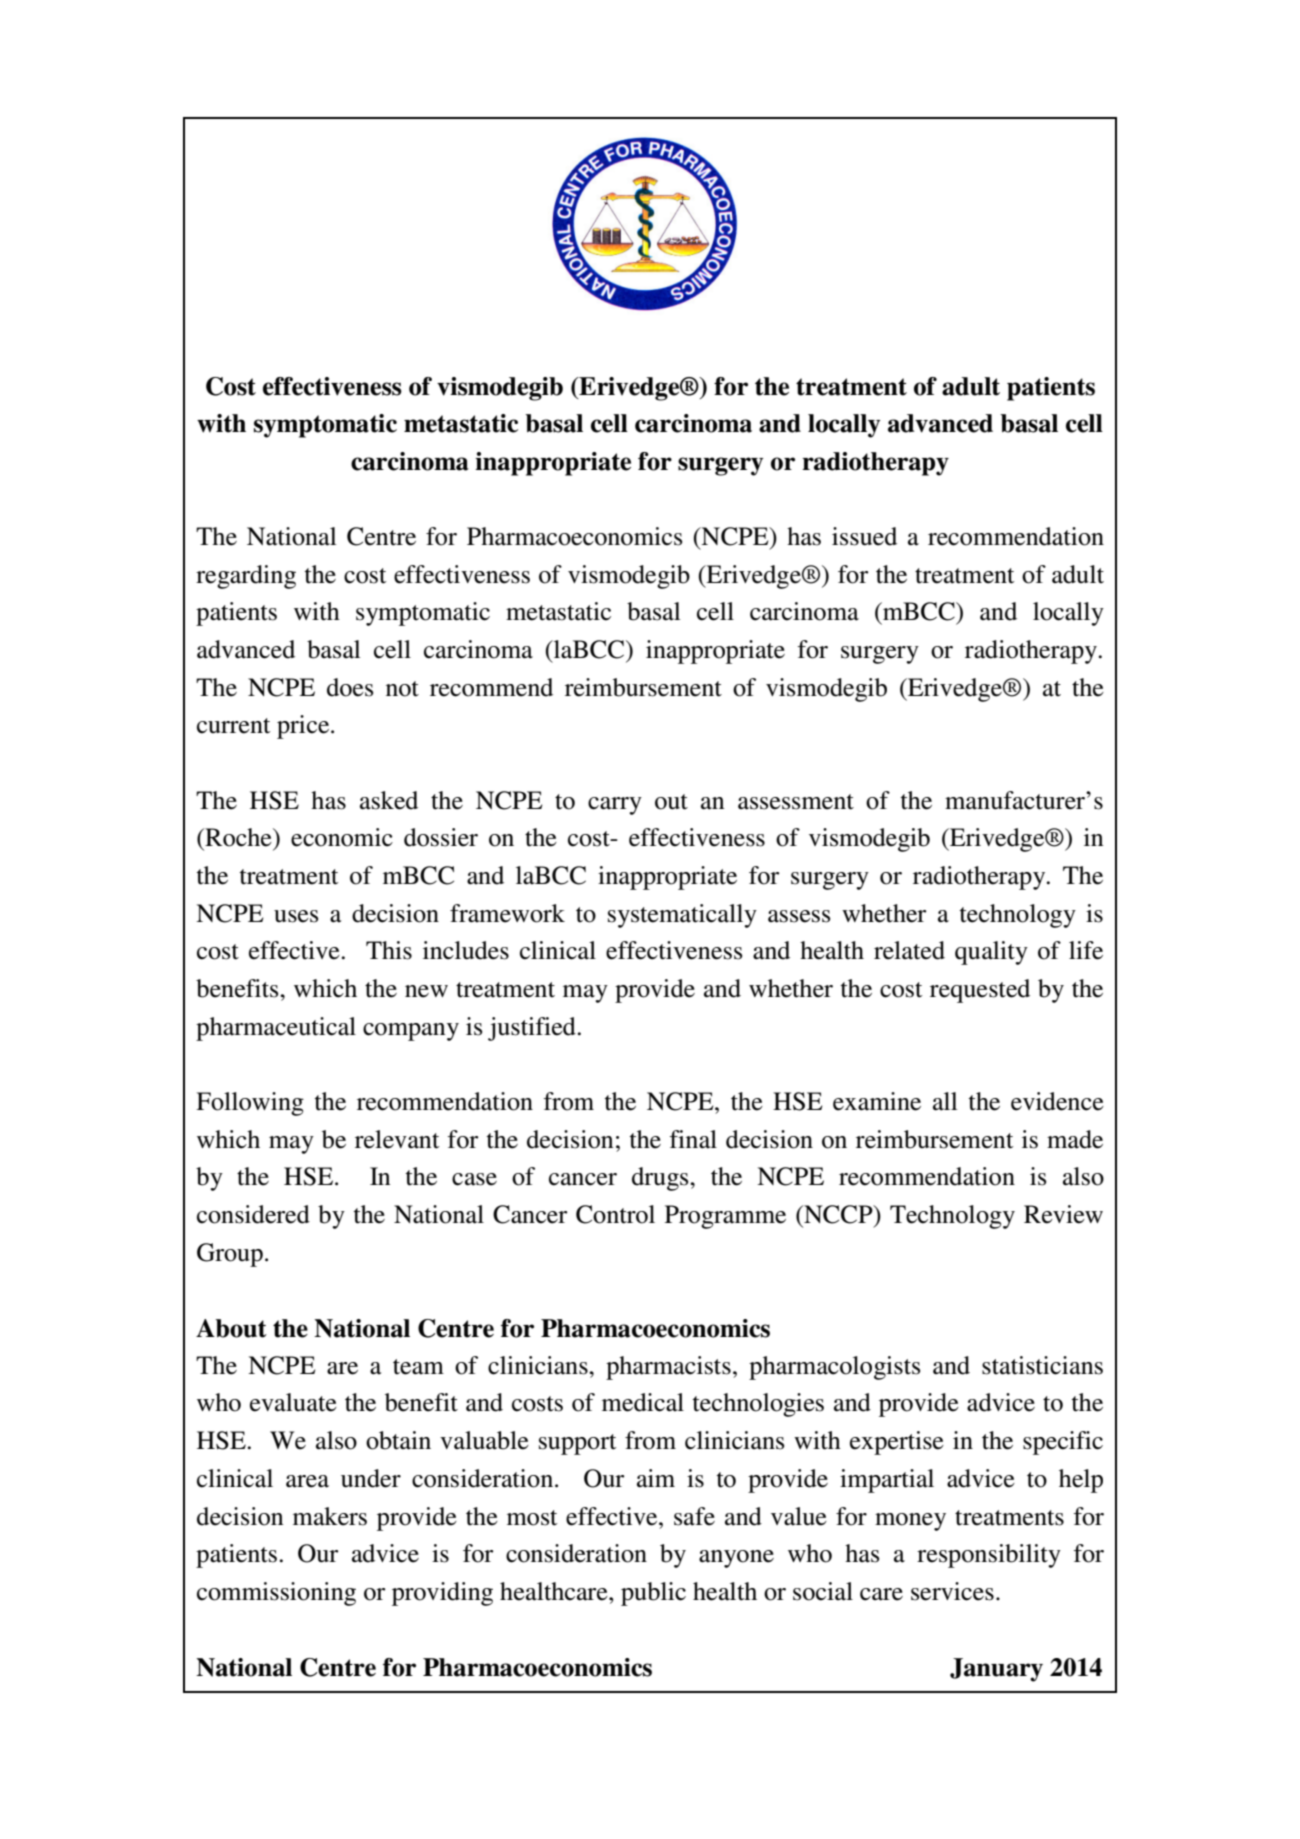 The height and width of the image is (1839, 1300). Describe the element at coordinates (615, 1214) in the image. I see `Control` at that location.
